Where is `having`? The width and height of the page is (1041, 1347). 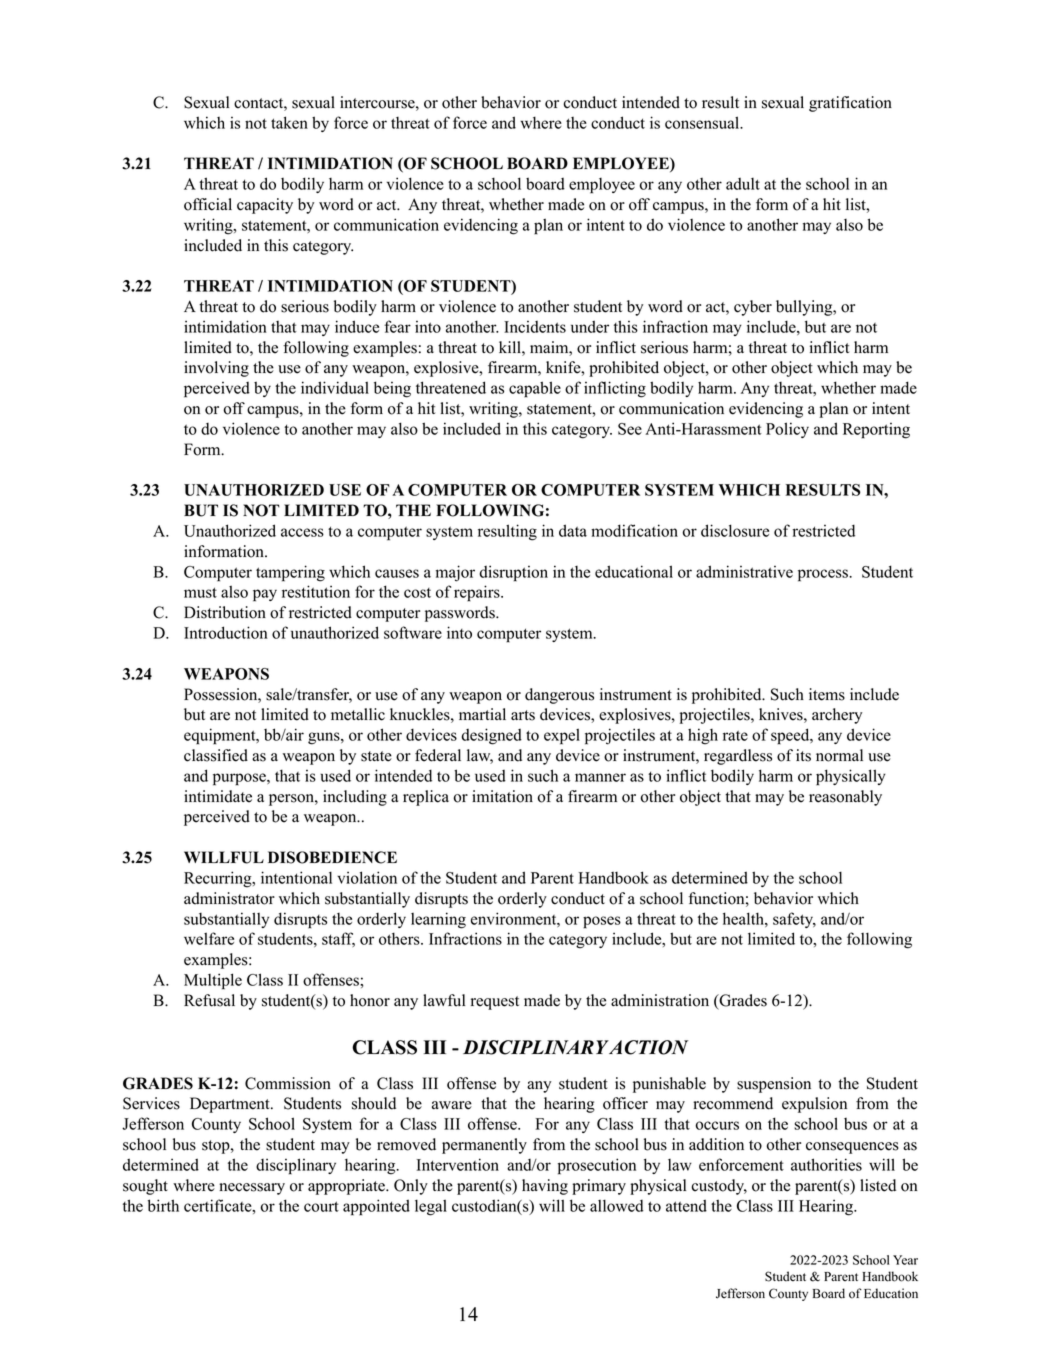 having is located at coordinates (545, 1187).
